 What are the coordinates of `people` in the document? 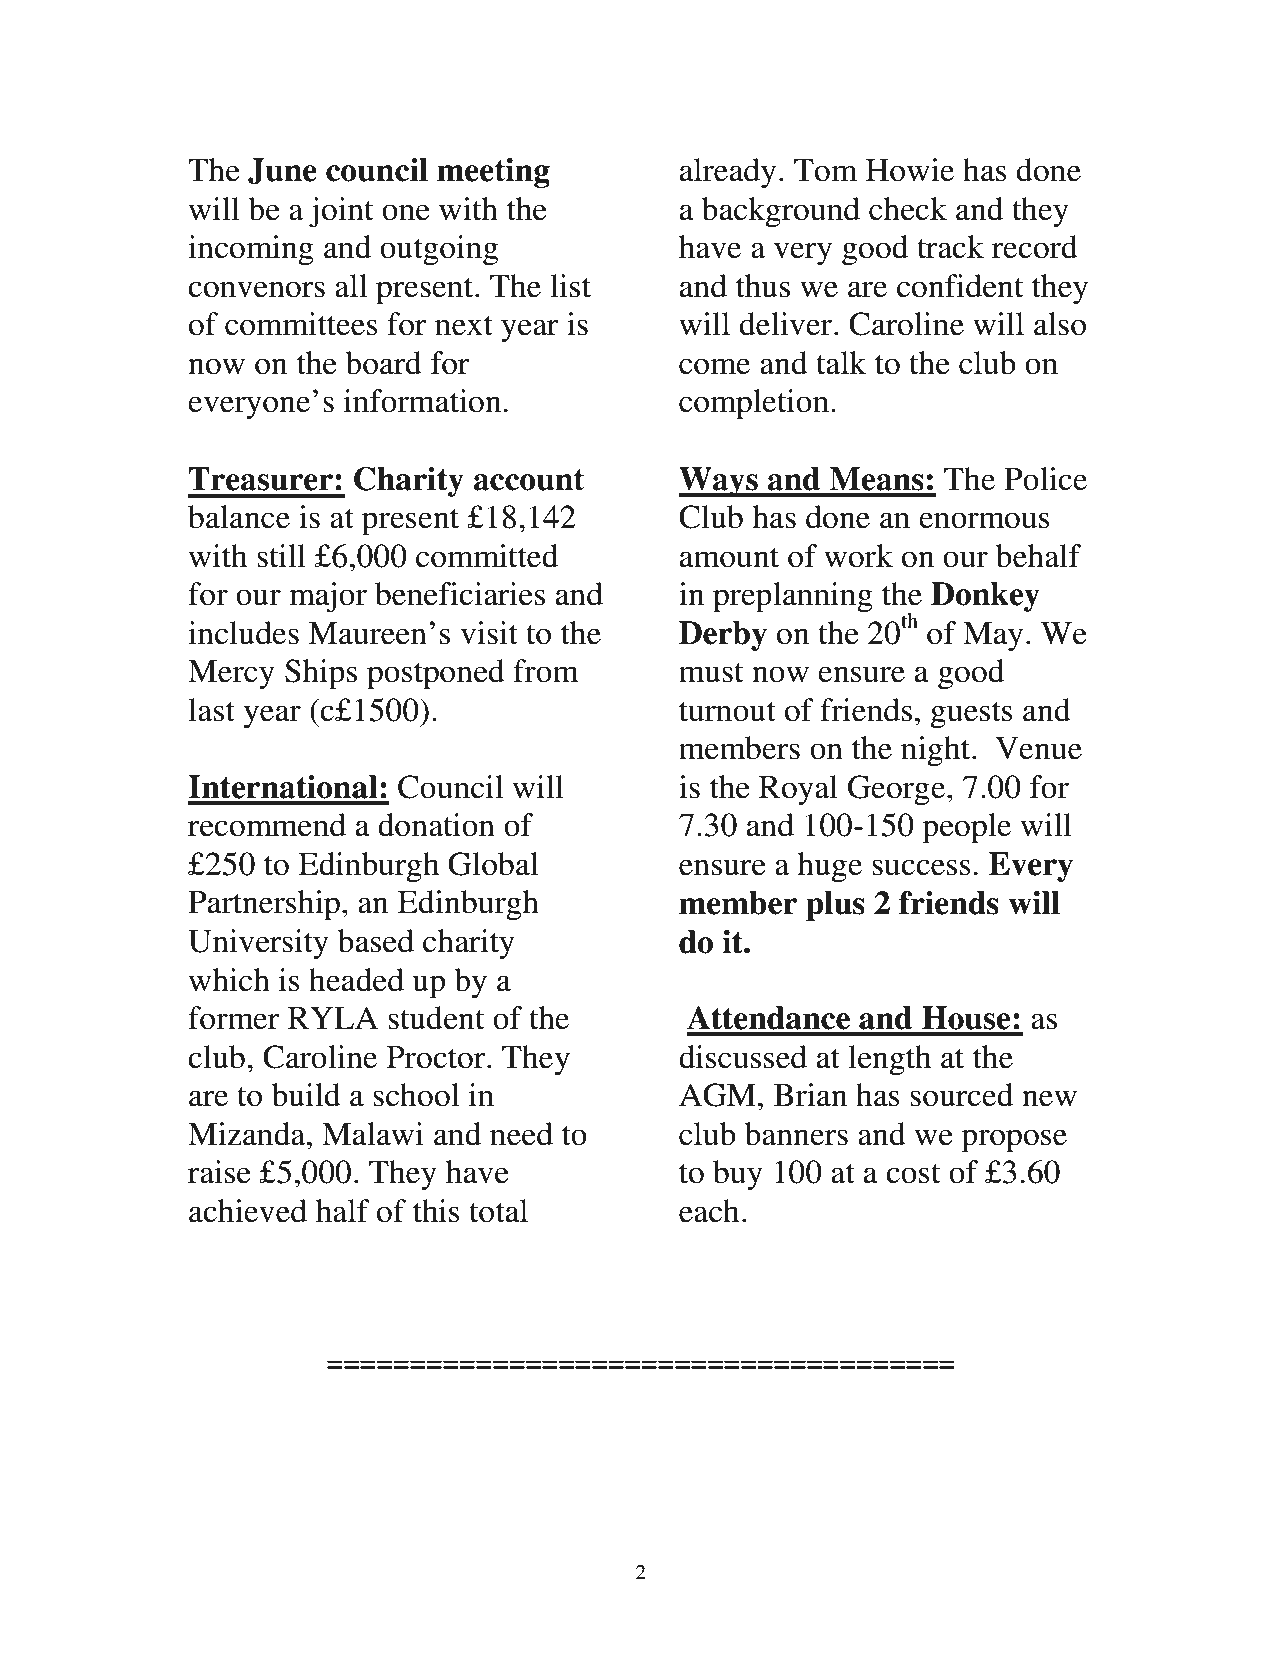 It's located at (966, 828).
